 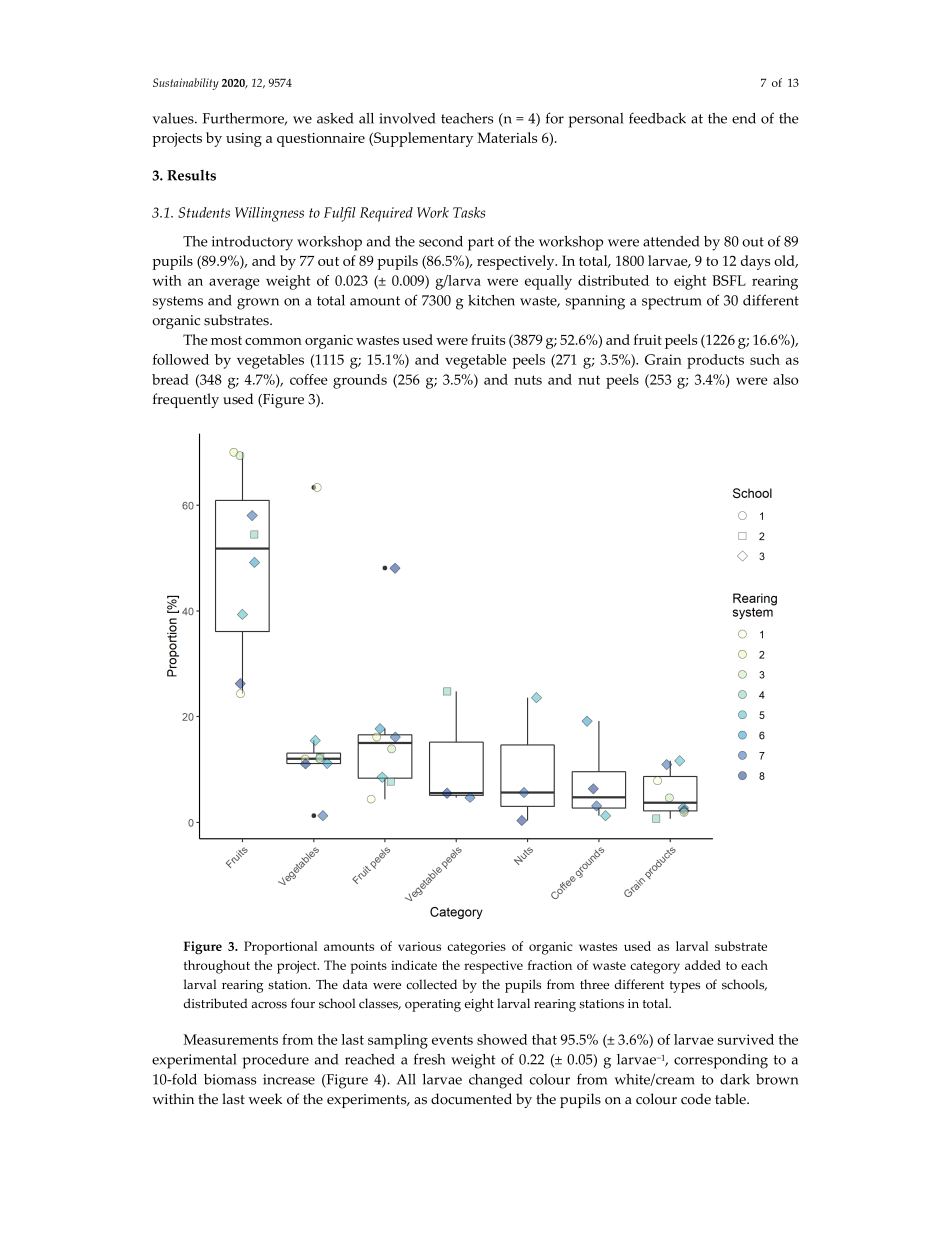 I want to click on Proportional, so click(x=281, y=948).
